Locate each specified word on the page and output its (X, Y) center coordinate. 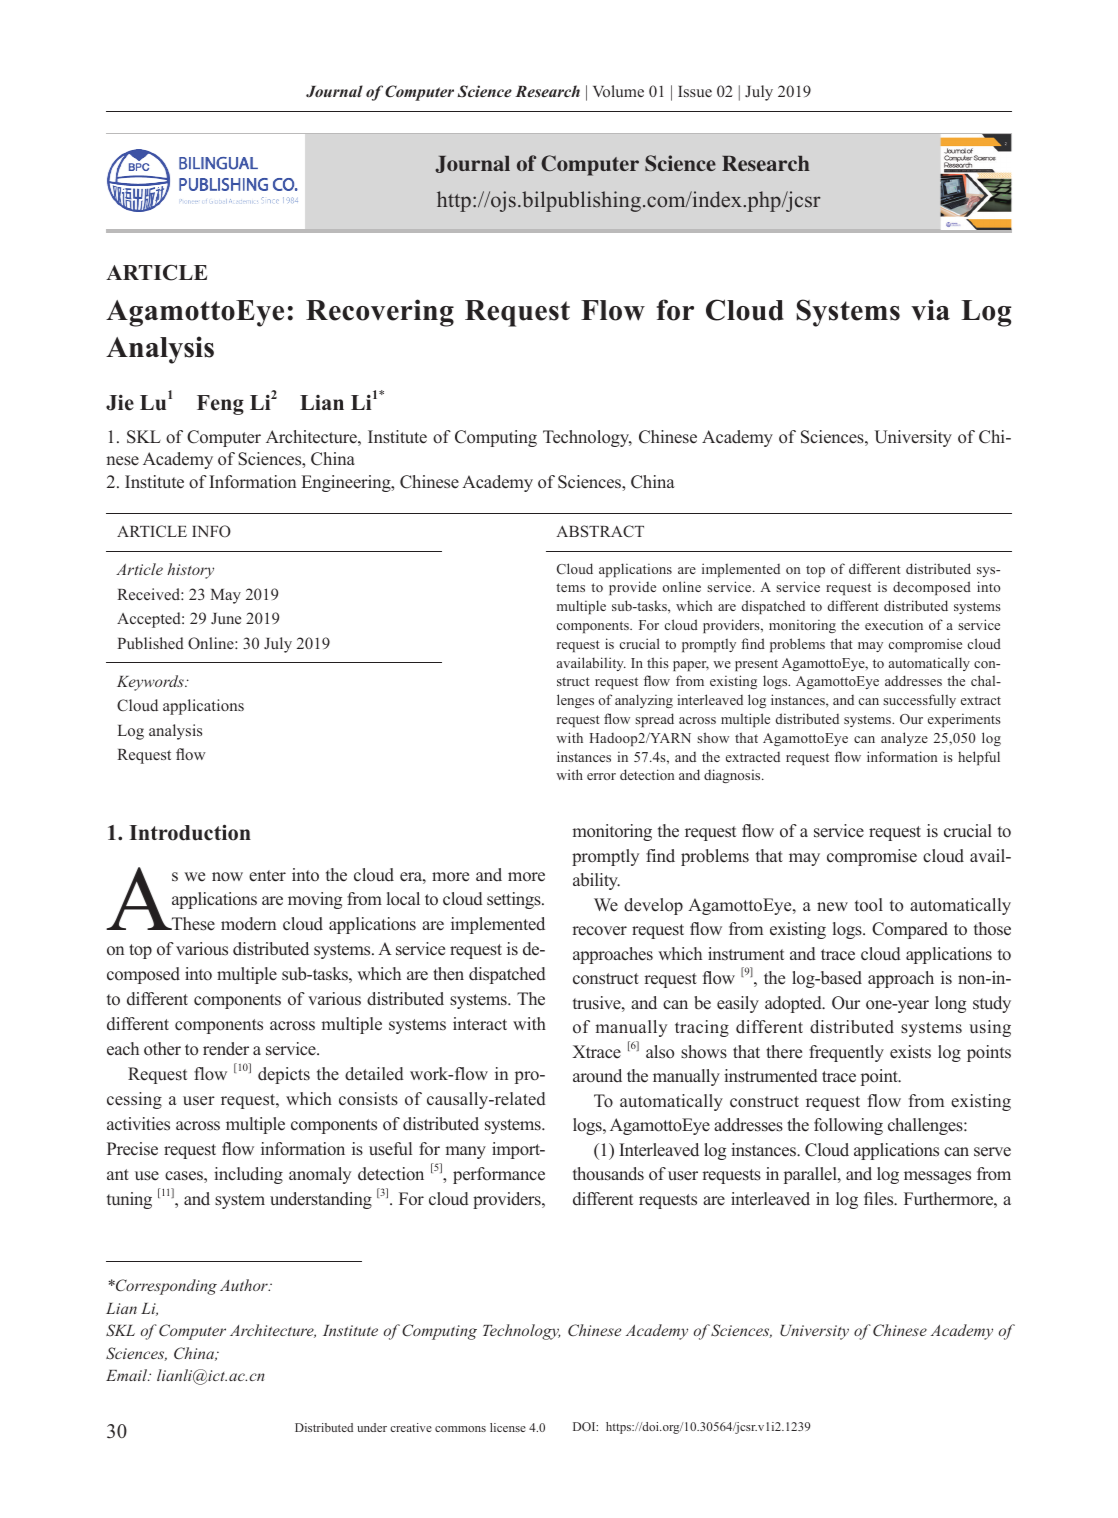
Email (128, 1375)
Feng (220, 405)
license (508, 1427)
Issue (695, 91)
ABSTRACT (600, 531)
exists (910, 1052)
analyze (904, 739)
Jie (120, 402)
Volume (618, 91)
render (226, 1049)
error (601, 776)
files (880, 1199)
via (930, 310)
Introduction (190, 832)
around (597, 1076)
